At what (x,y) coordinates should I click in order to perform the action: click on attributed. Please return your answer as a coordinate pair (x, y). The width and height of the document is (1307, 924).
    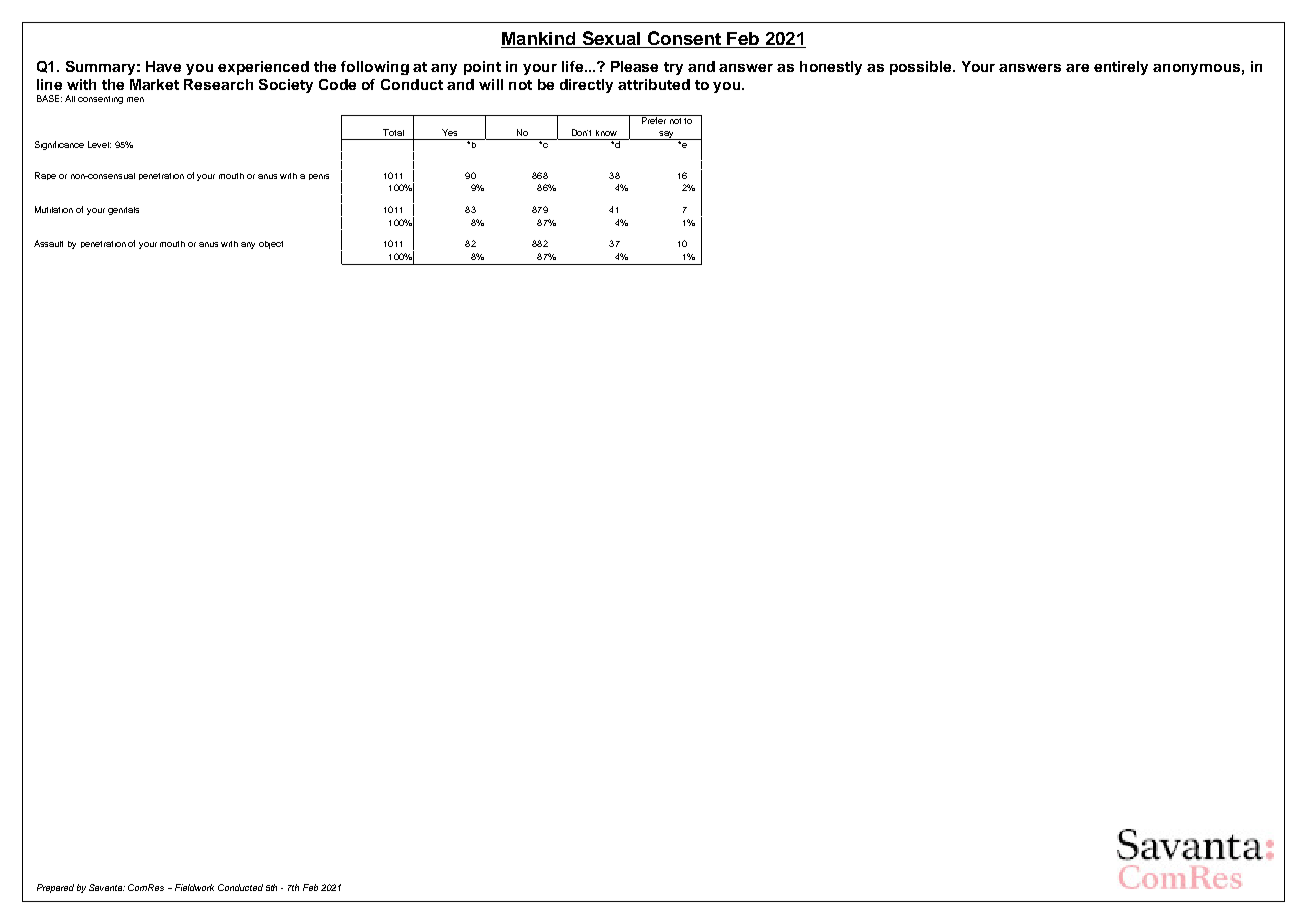
    Looking at the image, I should click on (654, 84).
